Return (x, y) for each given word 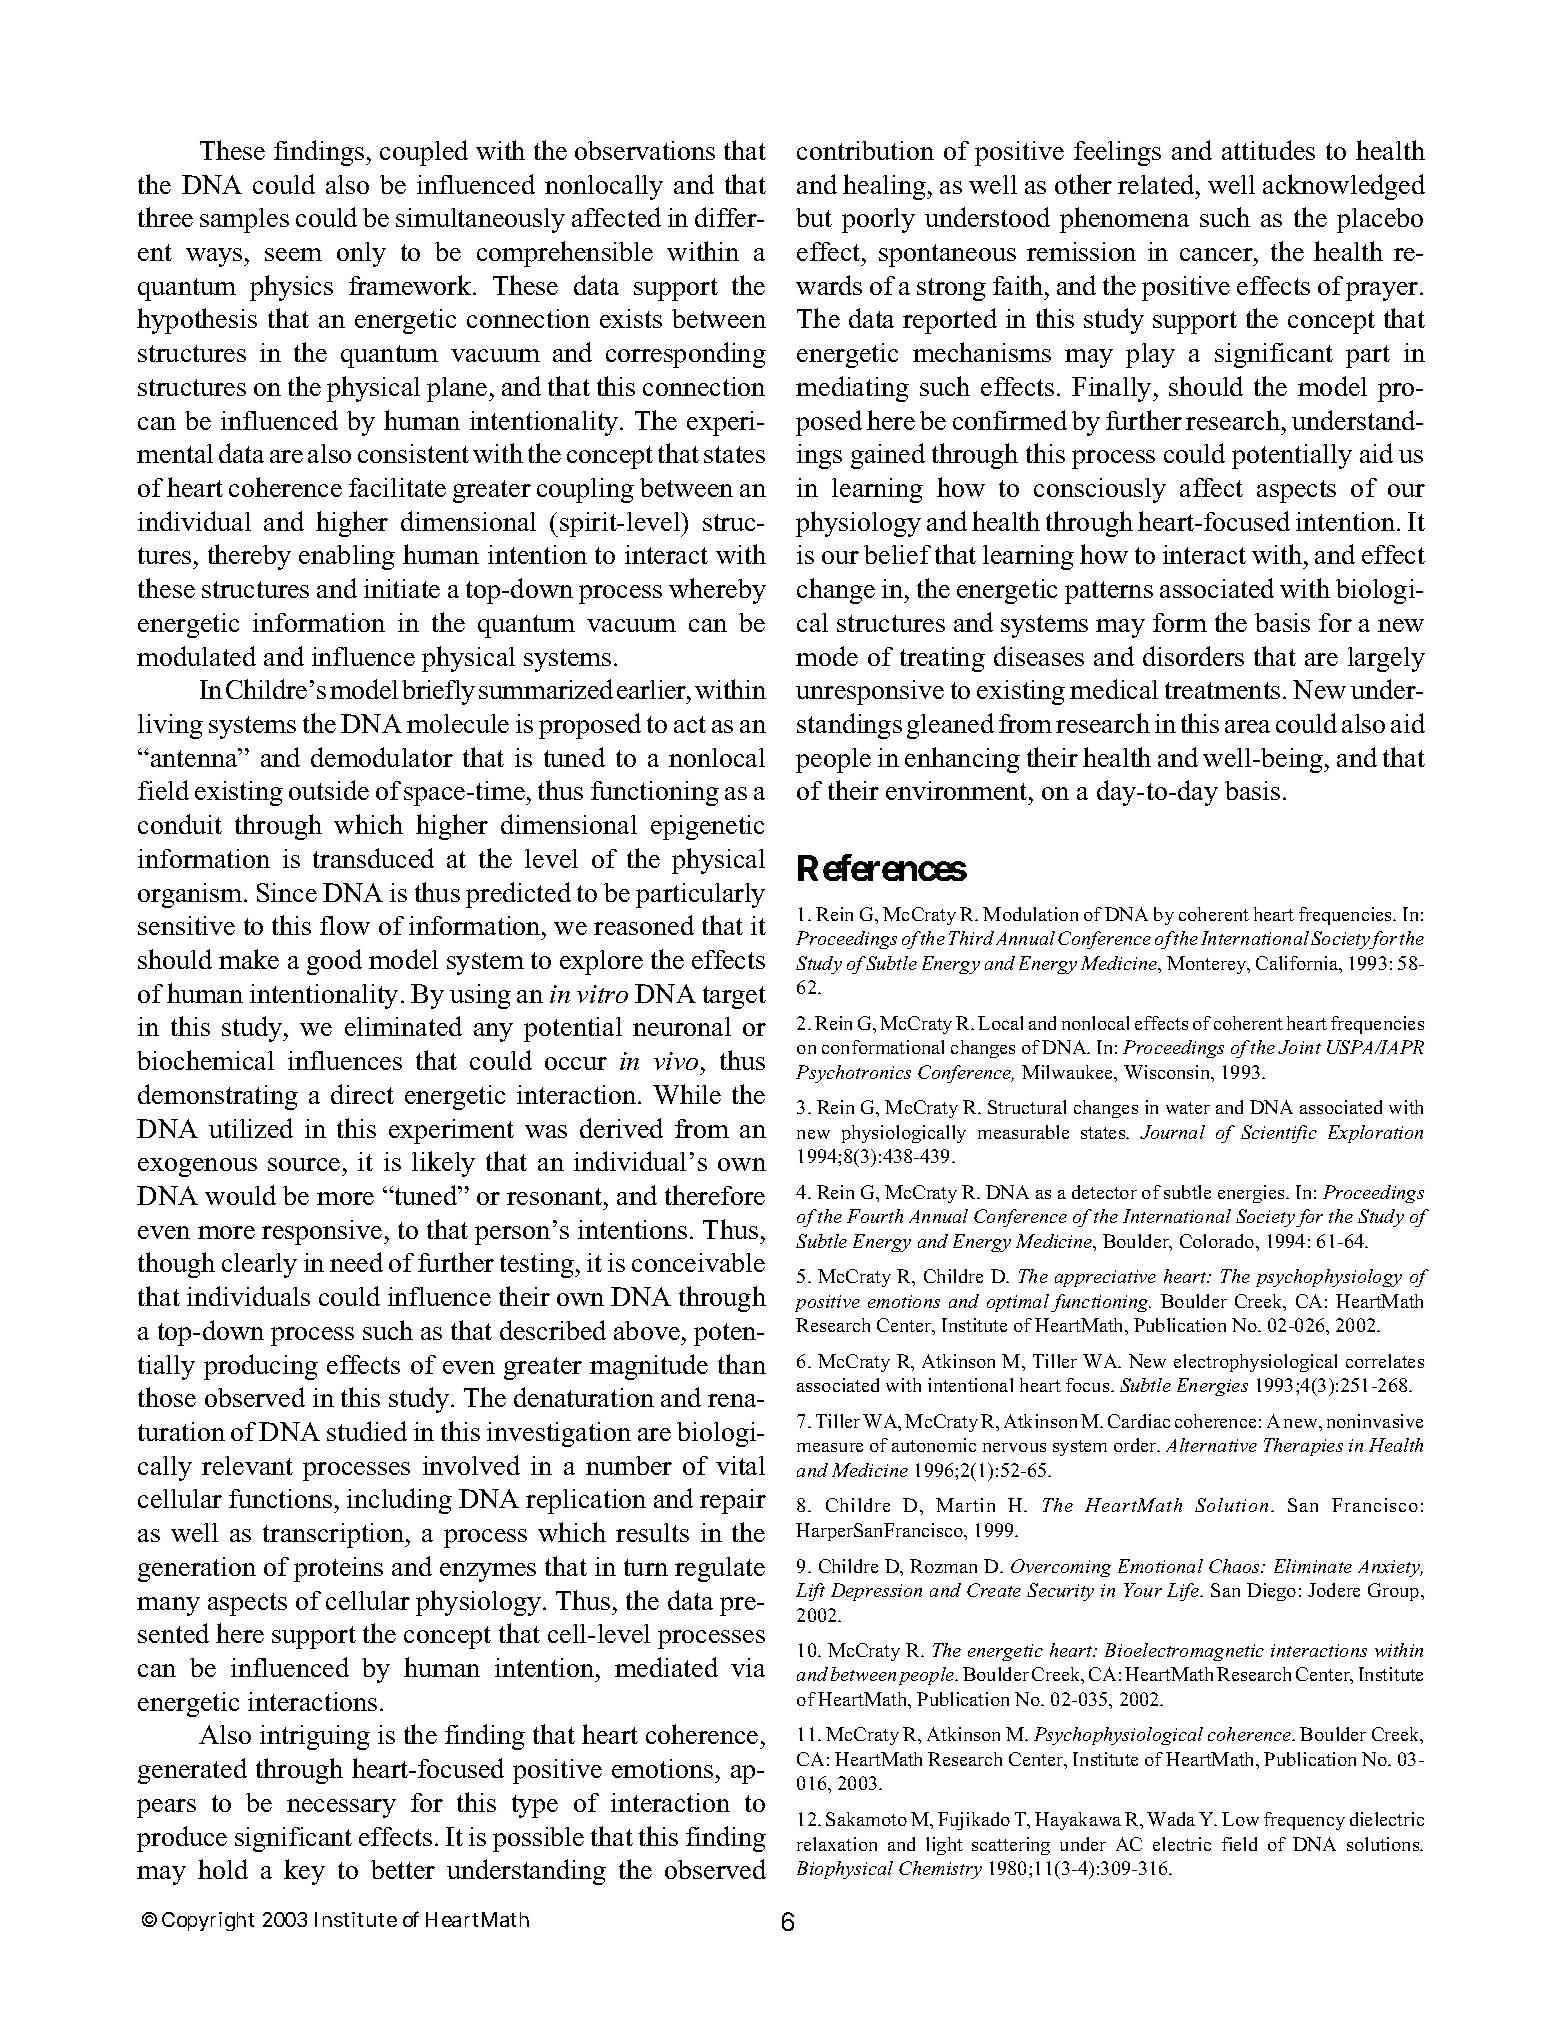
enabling (347, 557)
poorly (878, 220)
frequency (1304, 1821)
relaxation (837, 1844)
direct (362, 1094)
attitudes (1268, 150)
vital (740, 1465)
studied (367, 1431)
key (304, 1872)
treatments (1222, 690)
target (734, 997)
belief (897, 554)
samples (244, 220)
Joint (1299, 1047)
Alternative (1211, 1445)
